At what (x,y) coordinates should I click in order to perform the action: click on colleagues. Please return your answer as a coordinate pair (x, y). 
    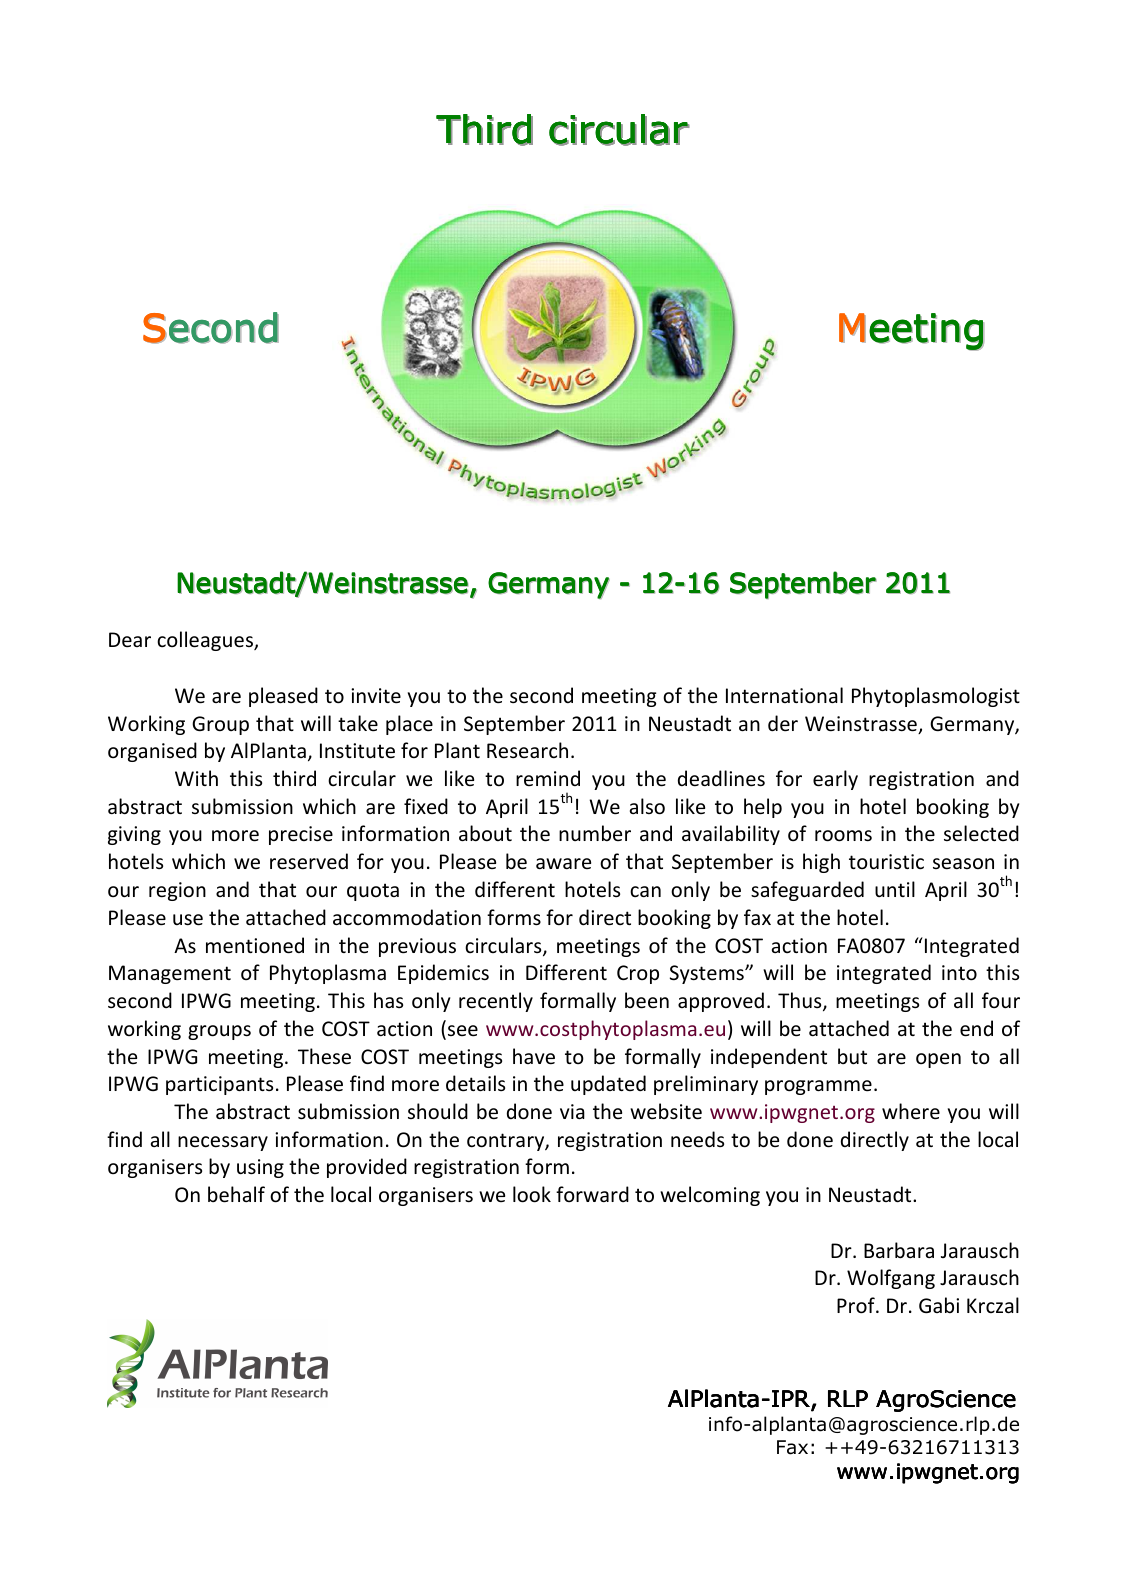
    Looking at the image, I should click on (206, 641).
